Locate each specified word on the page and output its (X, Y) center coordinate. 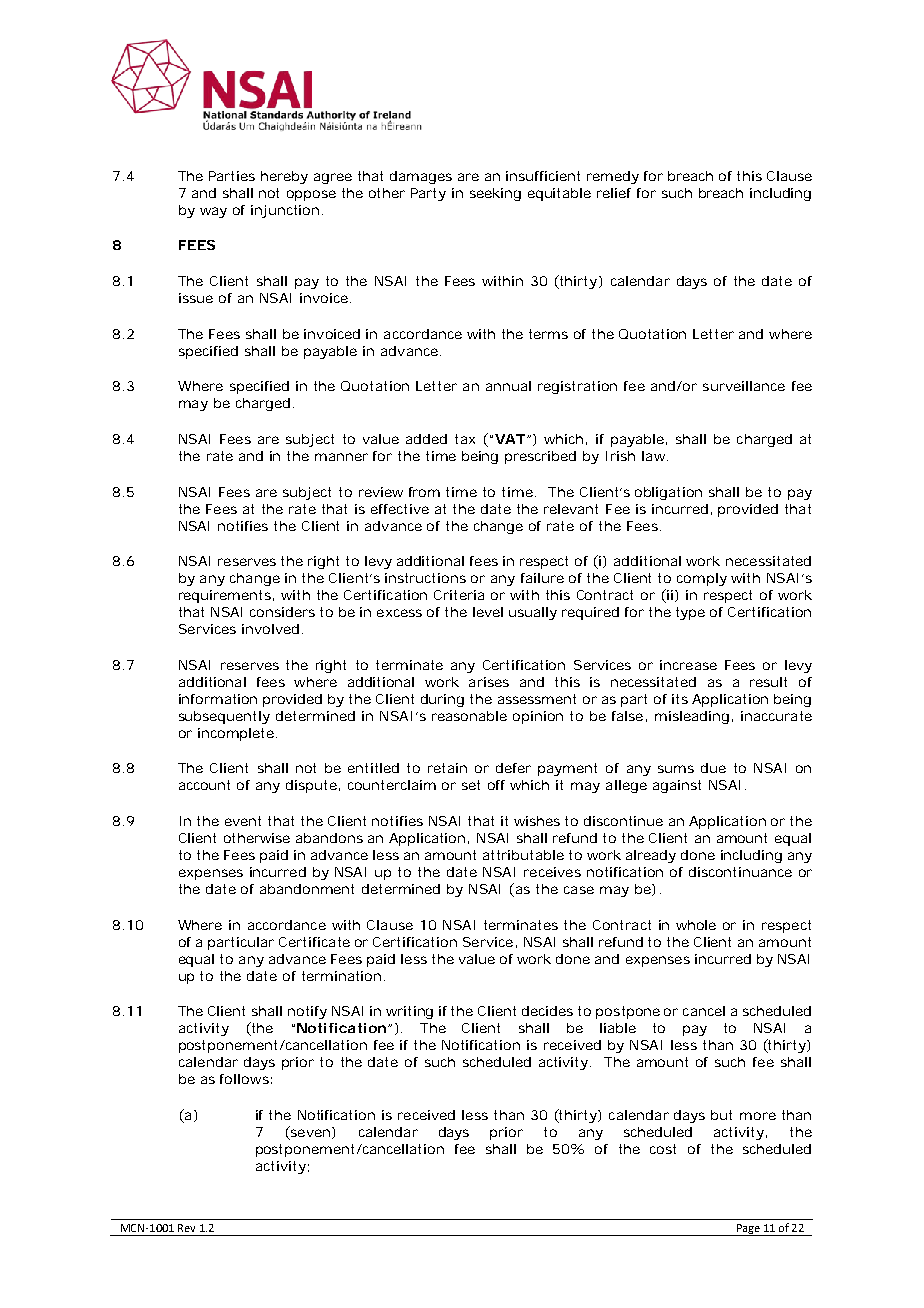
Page (748, 1230)
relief (614, 193)
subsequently (224, 717)
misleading (692, 717)
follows (244, 1079)
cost (663, 1149)
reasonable (469, 716)
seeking (495, 194)
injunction (285, 211)
